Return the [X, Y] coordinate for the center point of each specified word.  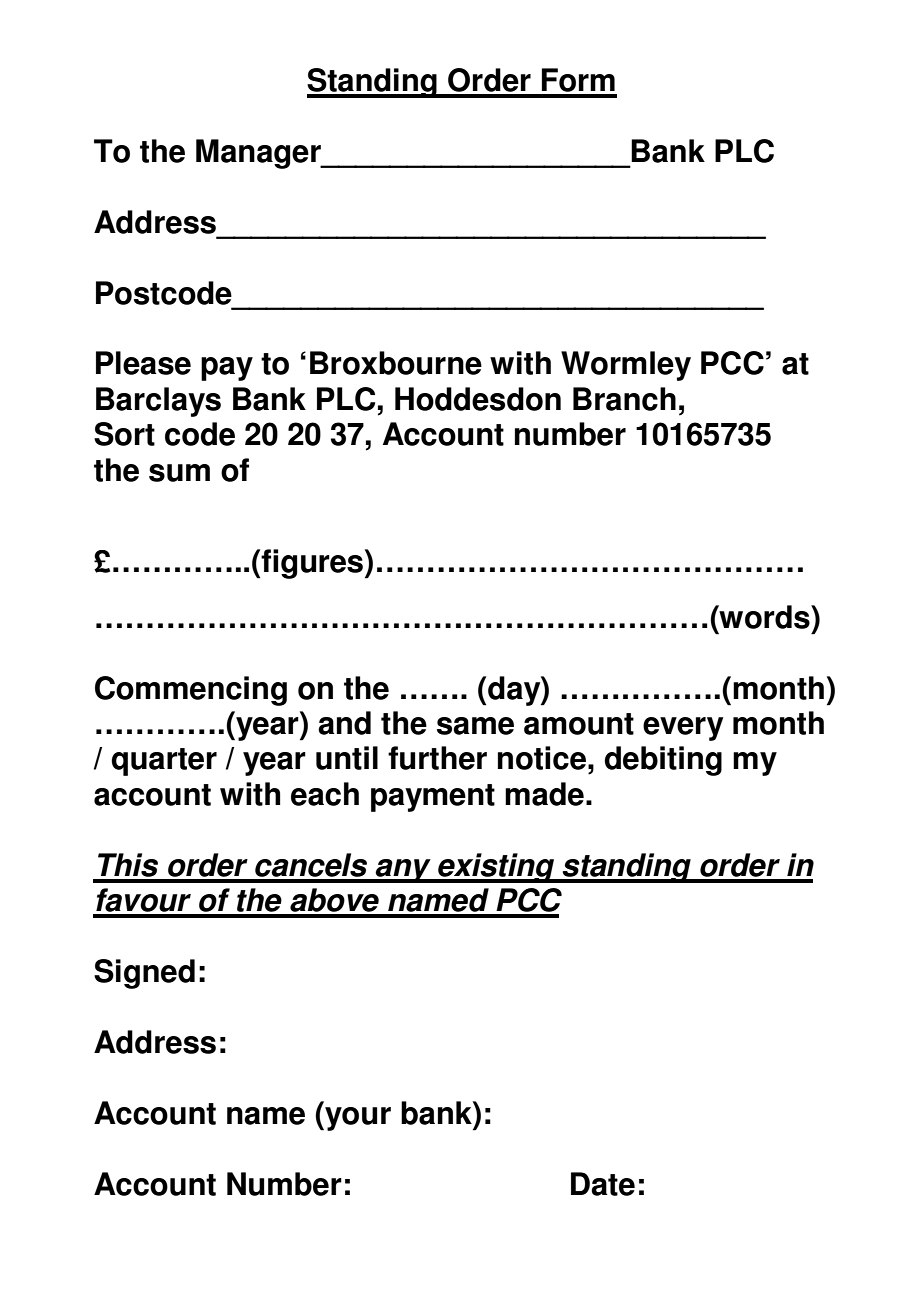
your [357, 1119]
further [437, 758]
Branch [624, 399]
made [544, 794]
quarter [164, 762]
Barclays [158, 402]
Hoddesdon [478, 399]
